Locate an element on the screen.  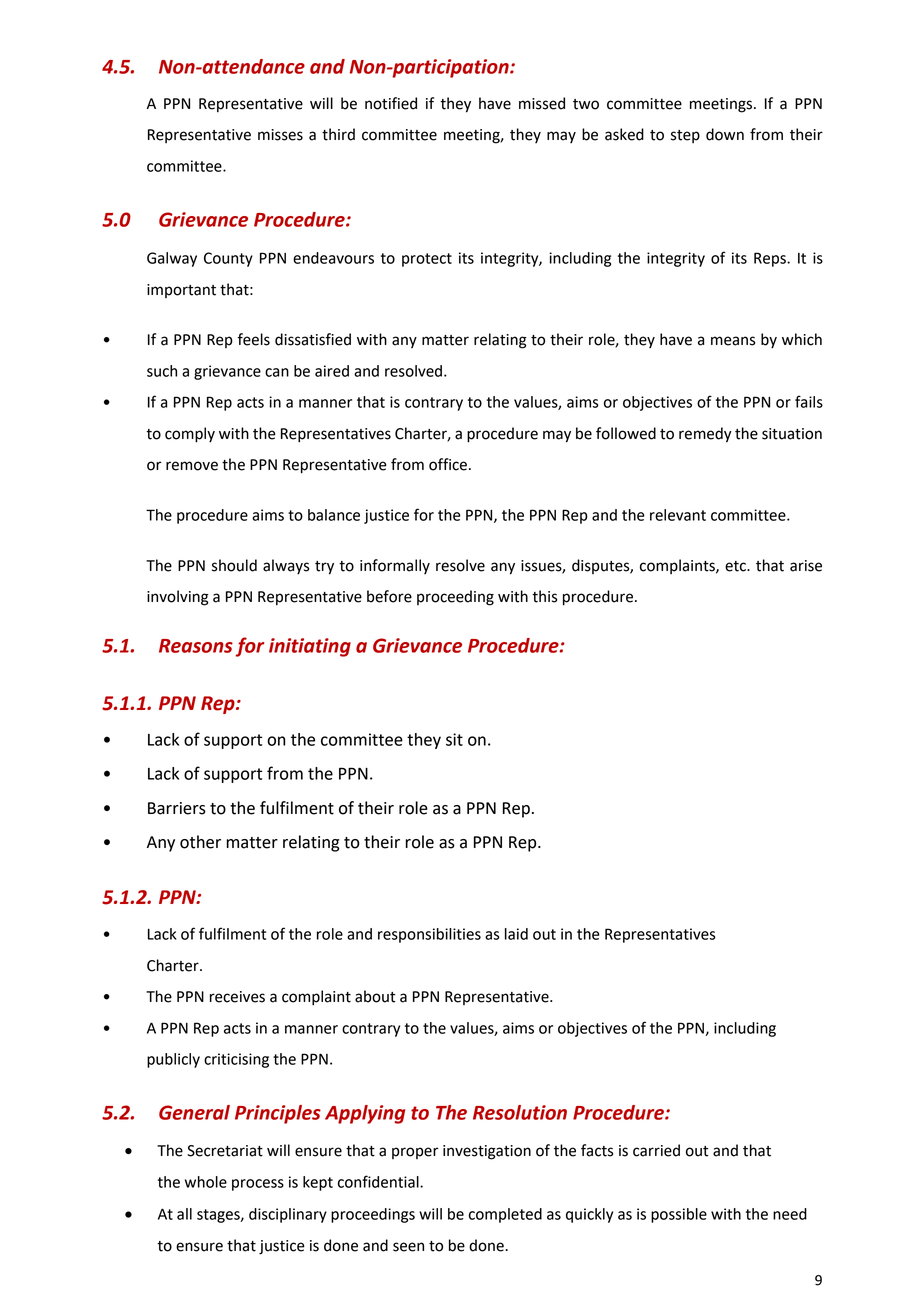
down is located at coordinates (725, 134).
